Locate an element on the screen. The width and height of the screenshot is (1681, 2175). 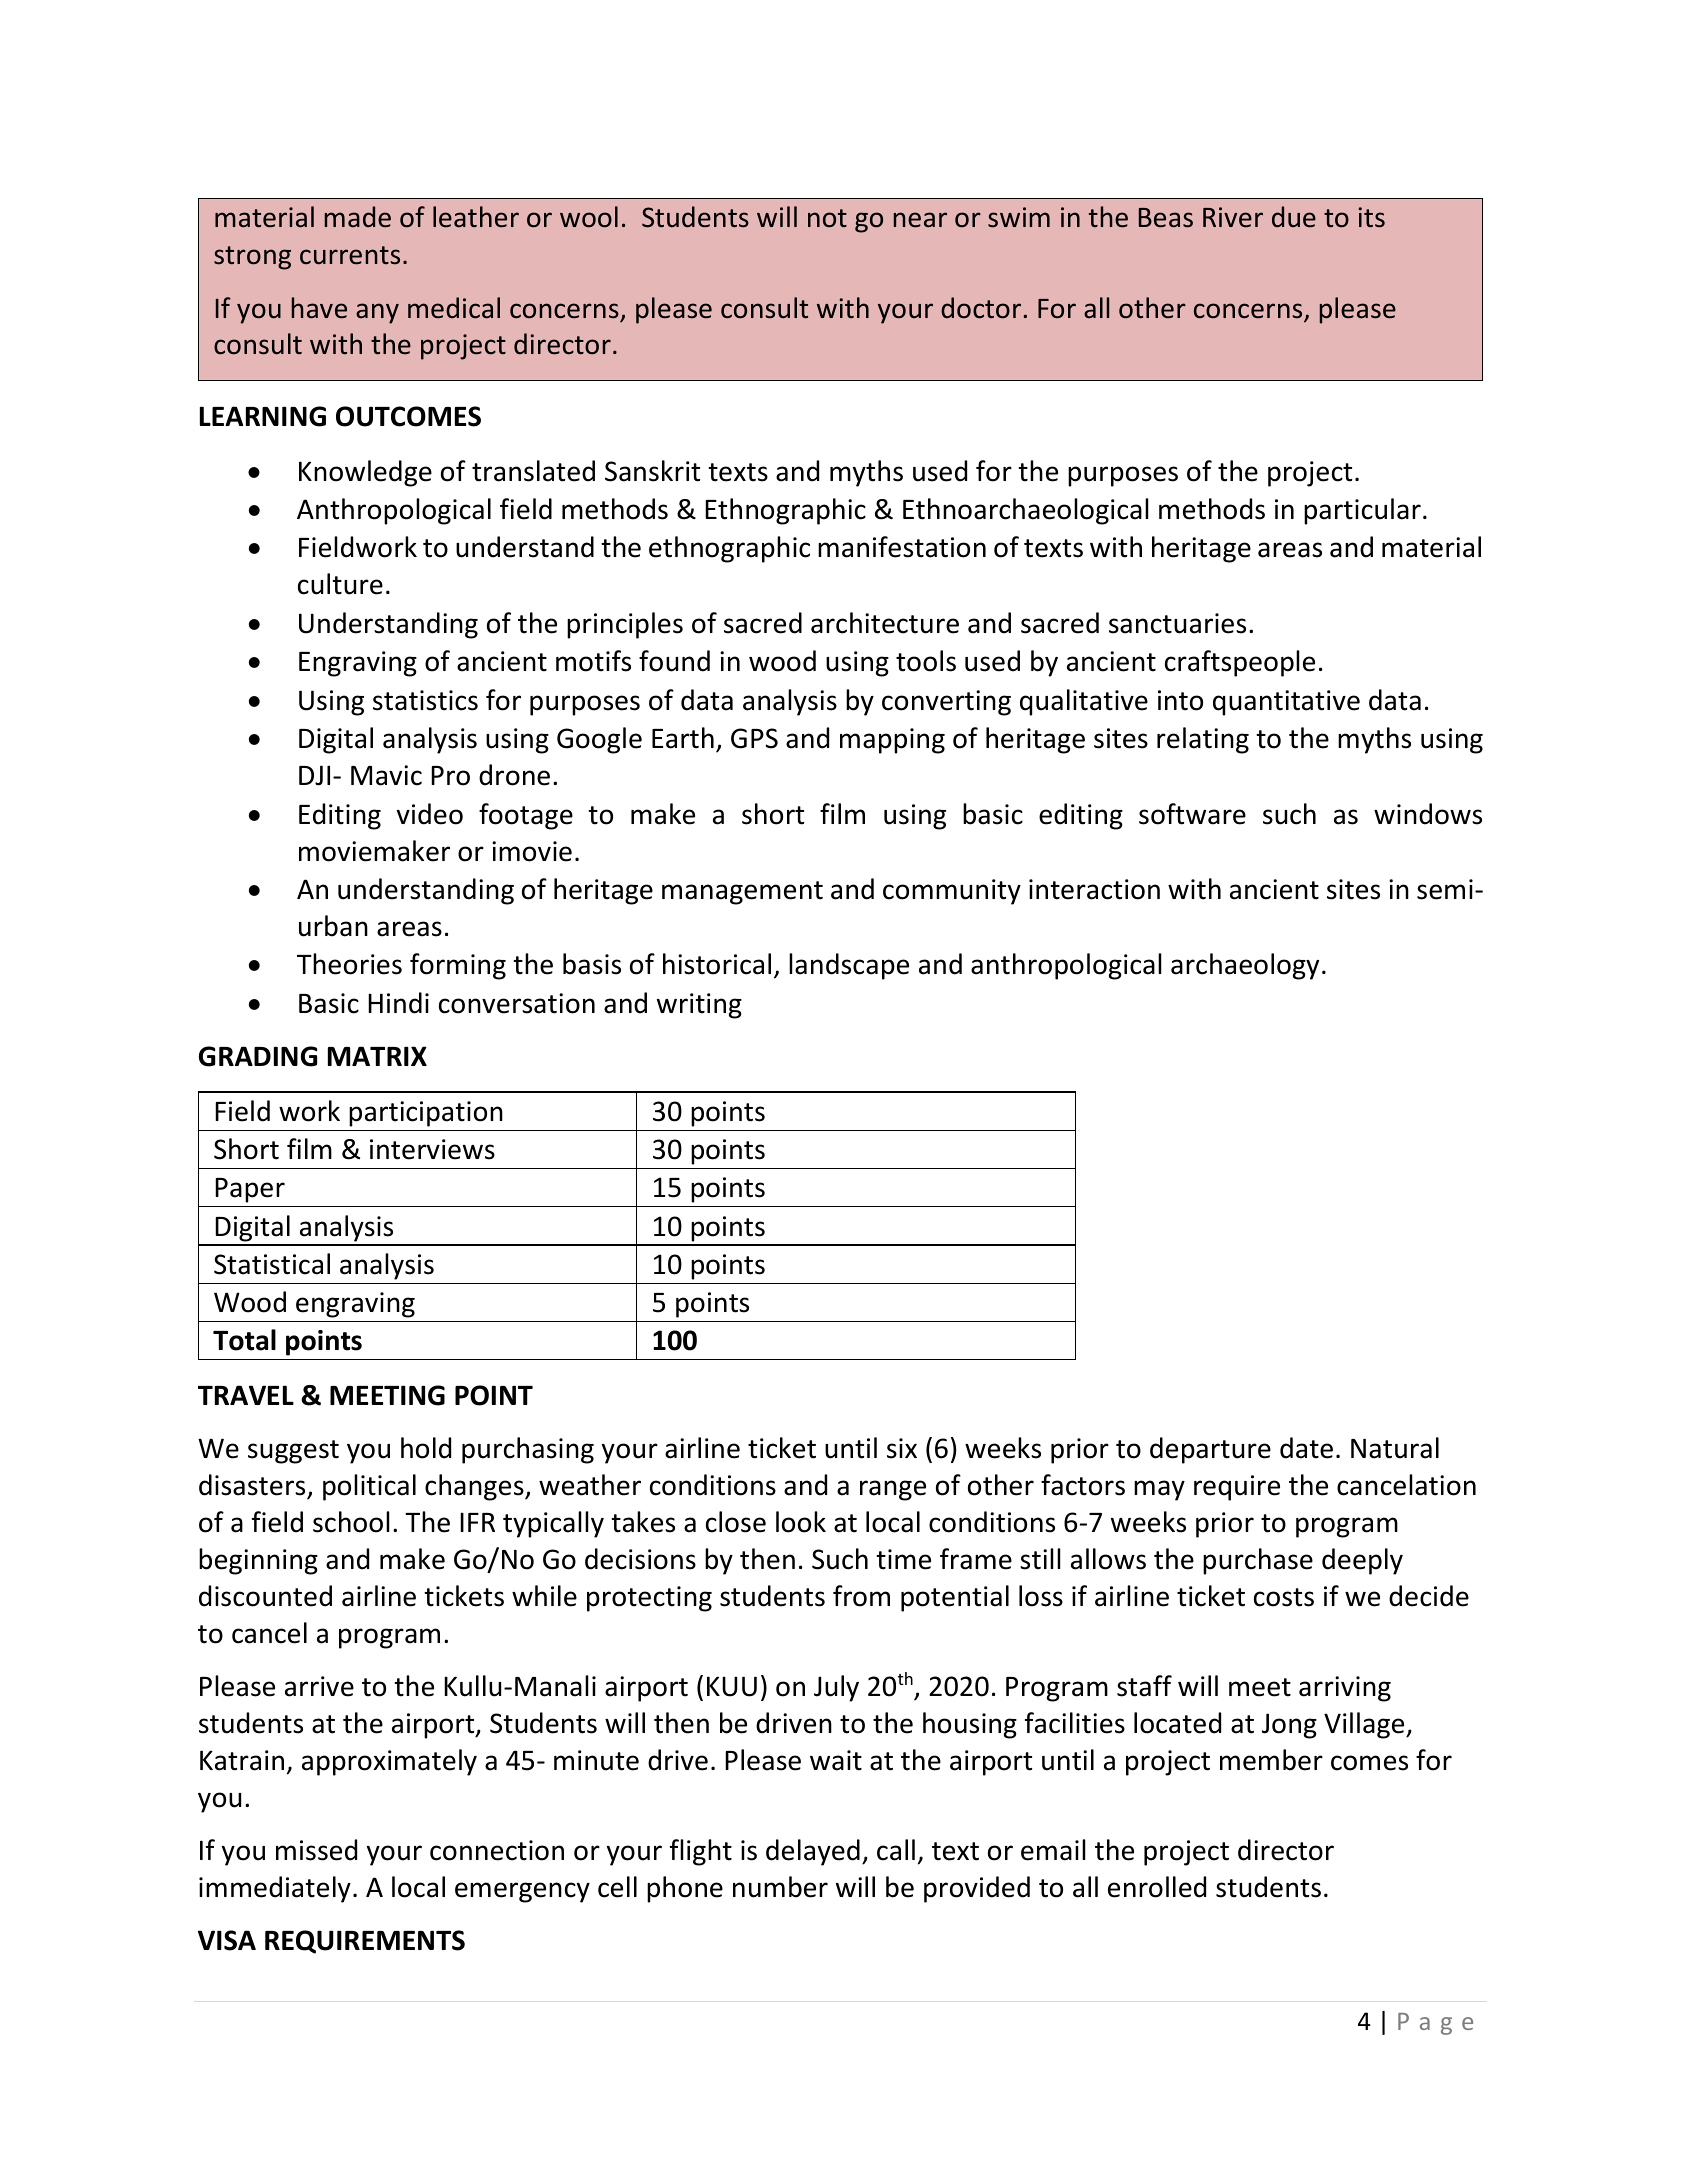
landscape is located at coordinates (849, 966).
